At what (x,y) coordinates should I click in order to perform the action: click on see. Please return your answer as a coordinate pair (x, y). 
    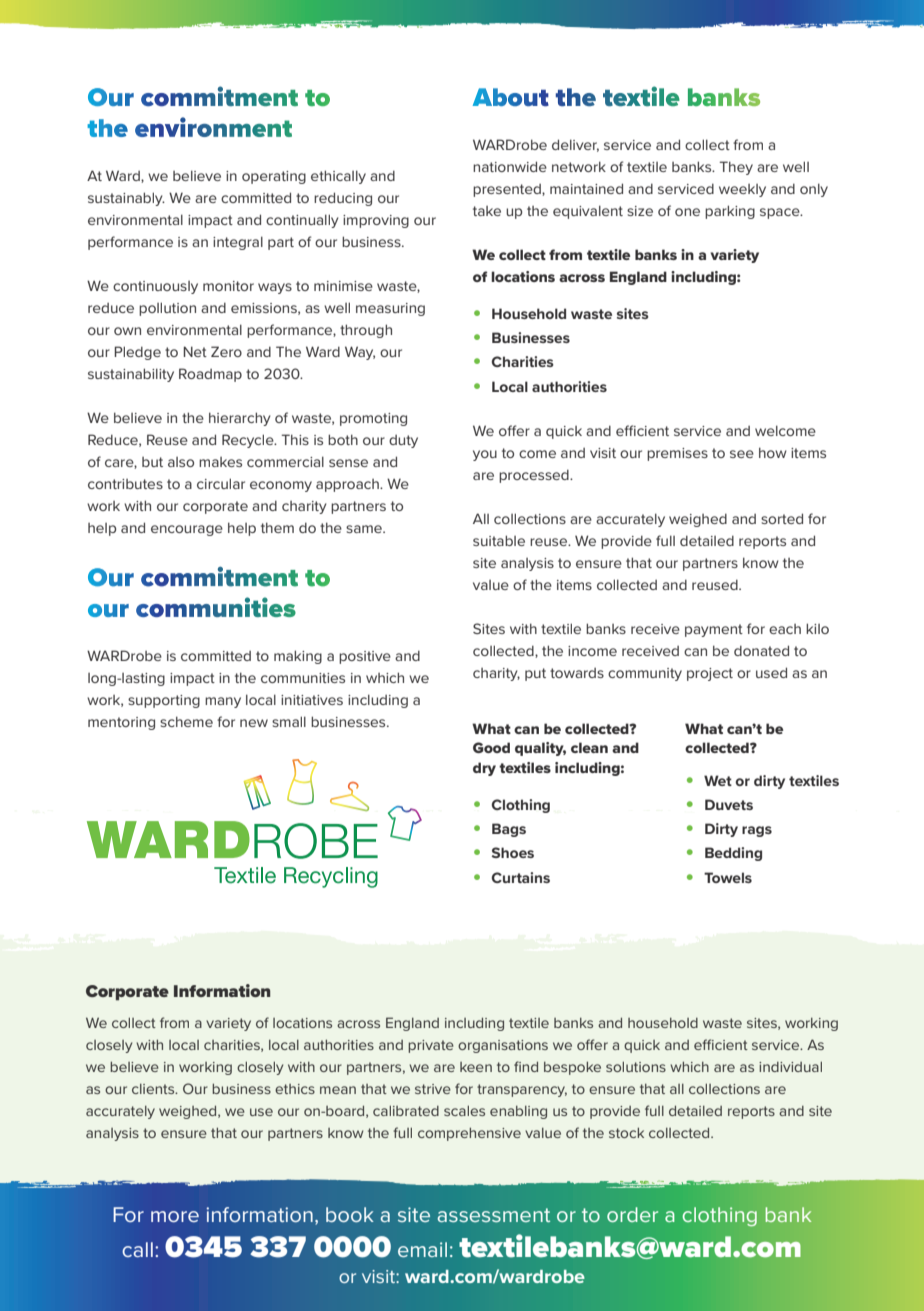
    Looking at the image, I should click on (742, 454).
